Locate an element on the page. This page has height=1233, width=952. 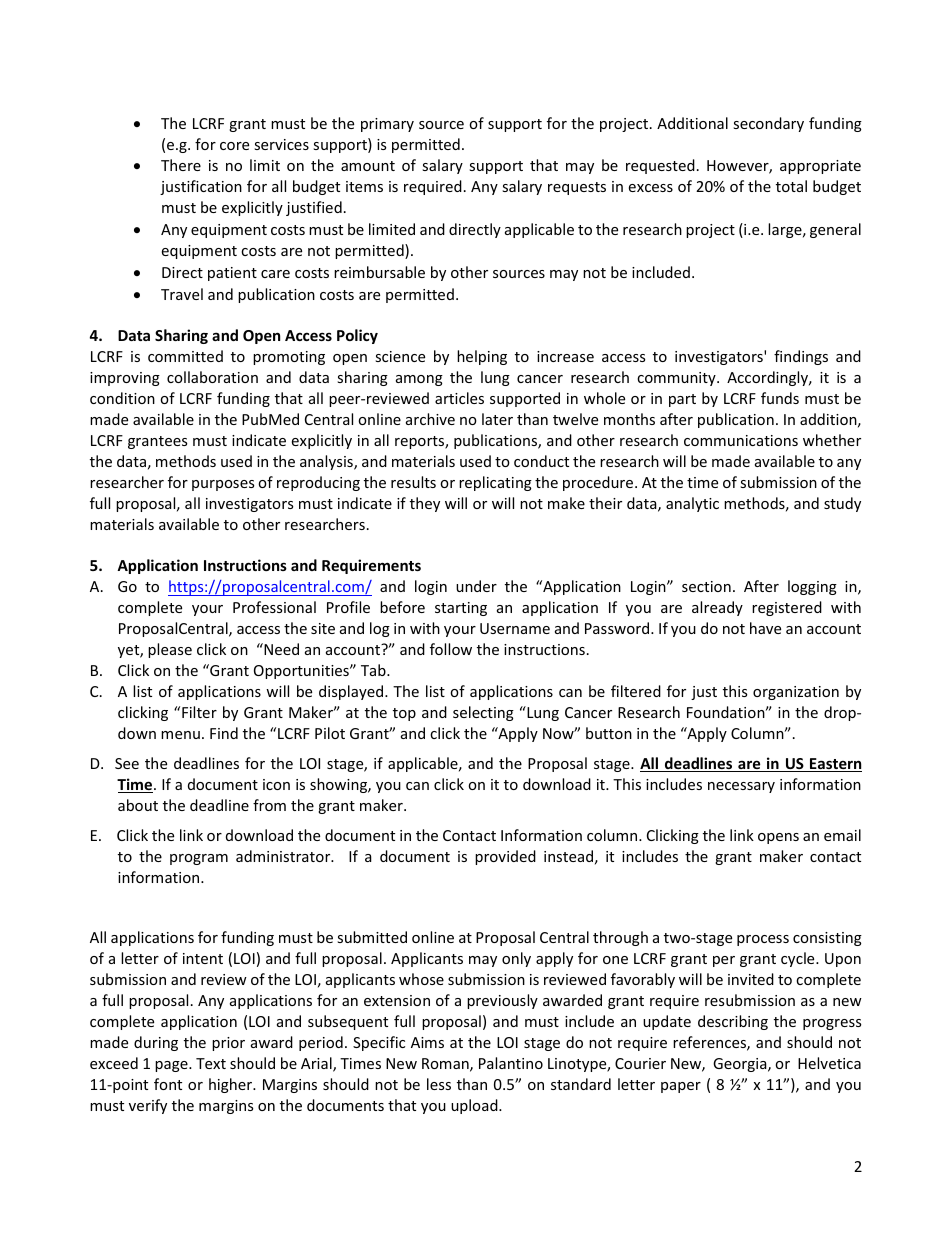
have is located at coordinates (765, 628).
